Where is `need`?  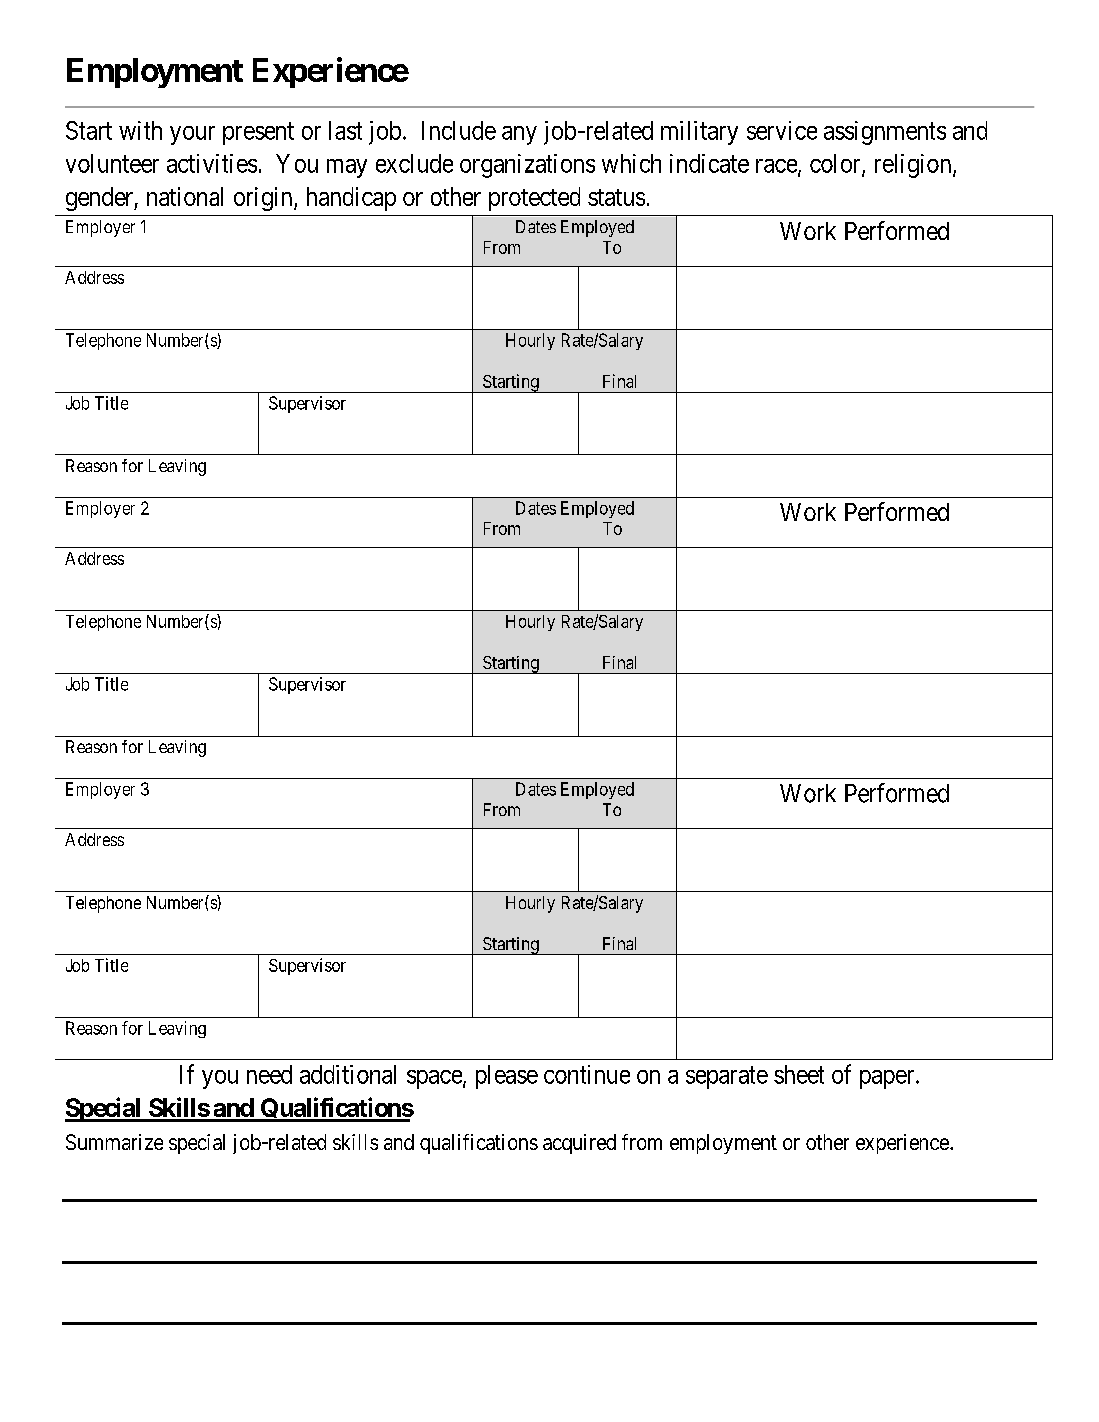 need is located at coordinates (269, 1074).
